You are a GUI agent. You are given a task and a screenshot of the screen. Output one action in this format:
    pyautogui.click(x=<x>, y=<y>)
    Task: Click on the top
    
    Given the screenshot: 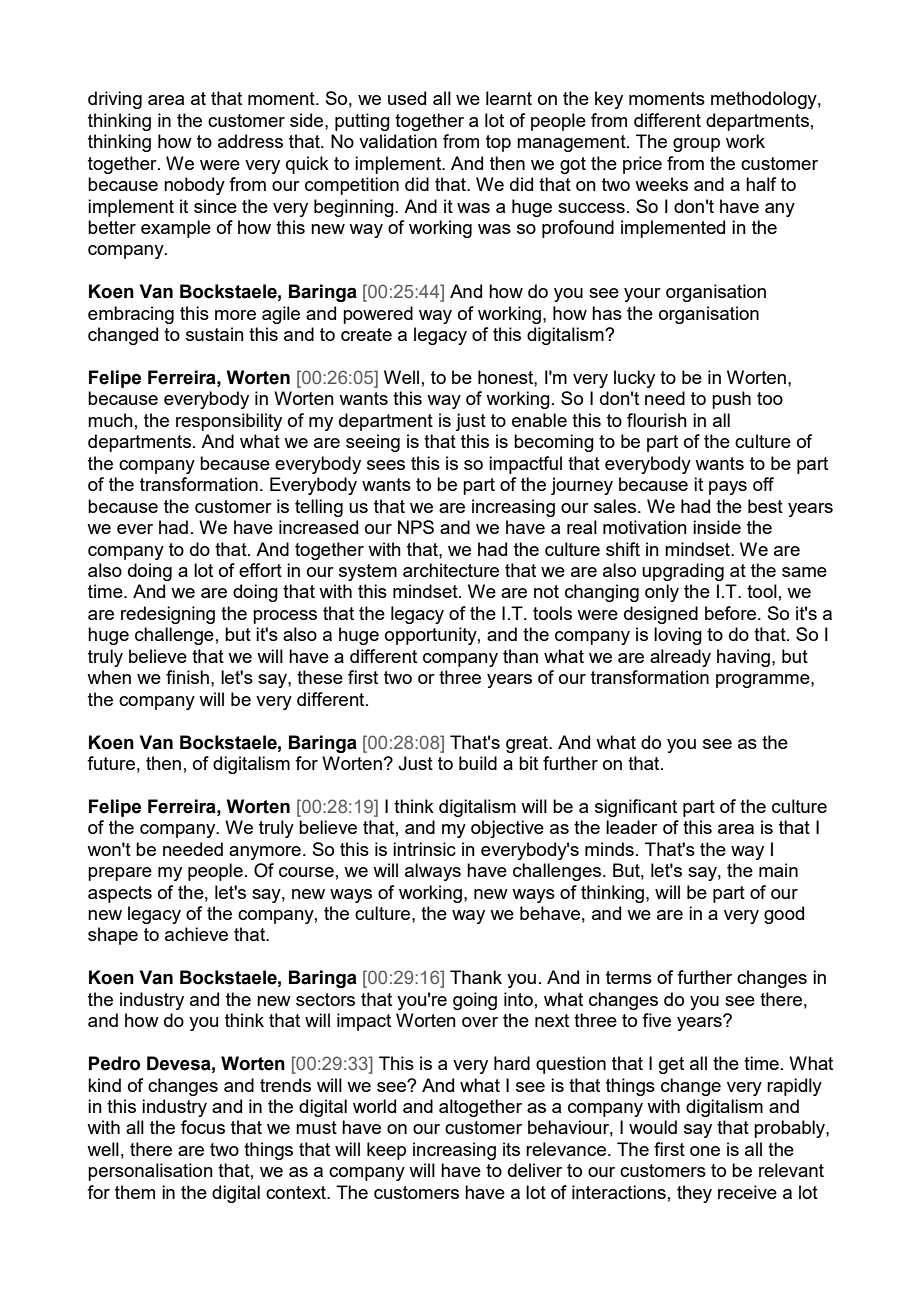 What is the action you would take?
    pyautogui.click(x=498, y=143)
